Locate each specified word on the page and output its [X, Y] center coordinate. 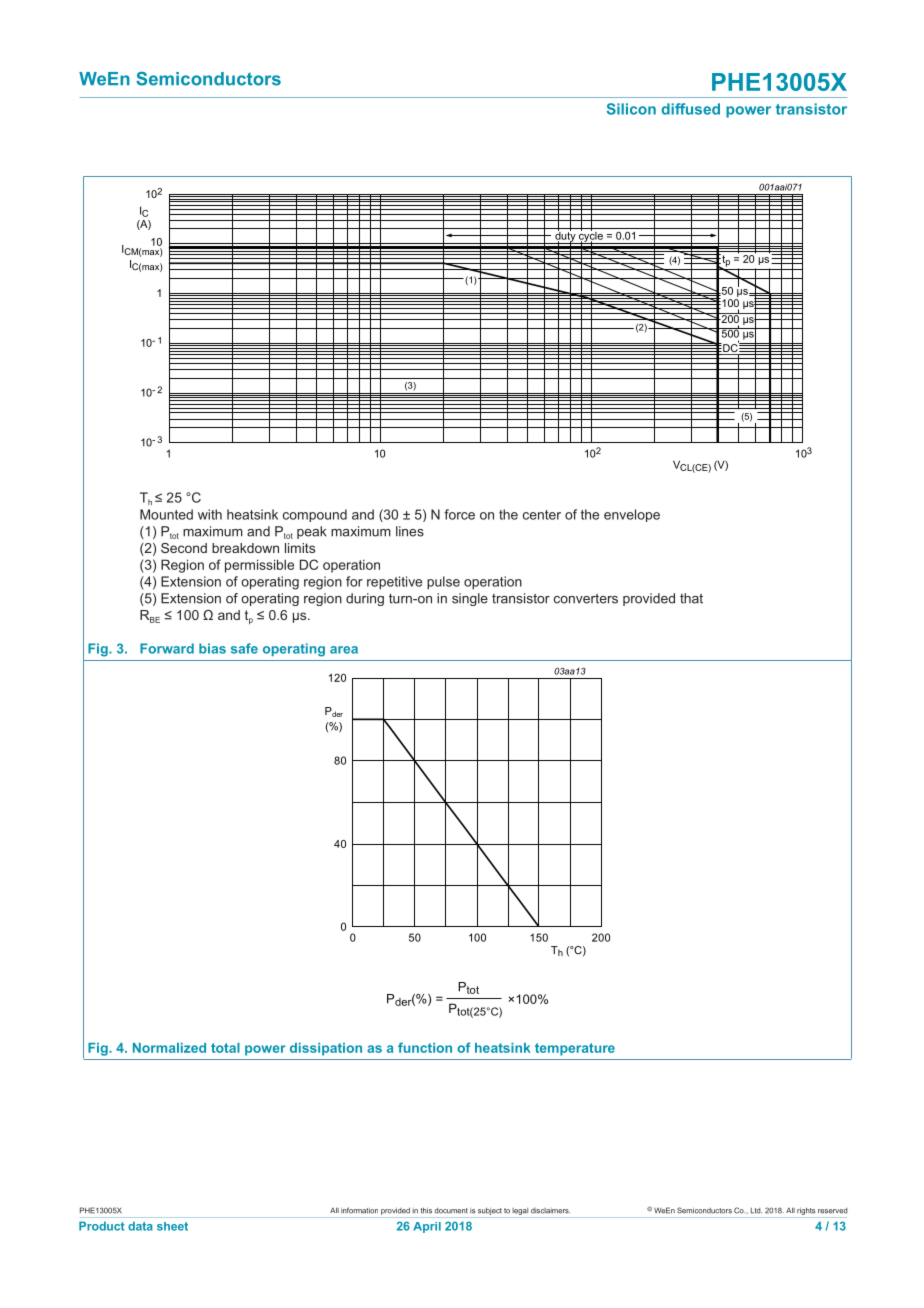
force [459, 514]
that [691, 598]
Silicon [631, 109]
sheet [172, 1226]
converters [586, 599]
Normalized [169, 1048]
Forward [167, 648]
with [210, 514]
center [542, 515]
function [425, 1047]
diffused [690, 109]
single [470, 599]
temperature [575, 1049]
